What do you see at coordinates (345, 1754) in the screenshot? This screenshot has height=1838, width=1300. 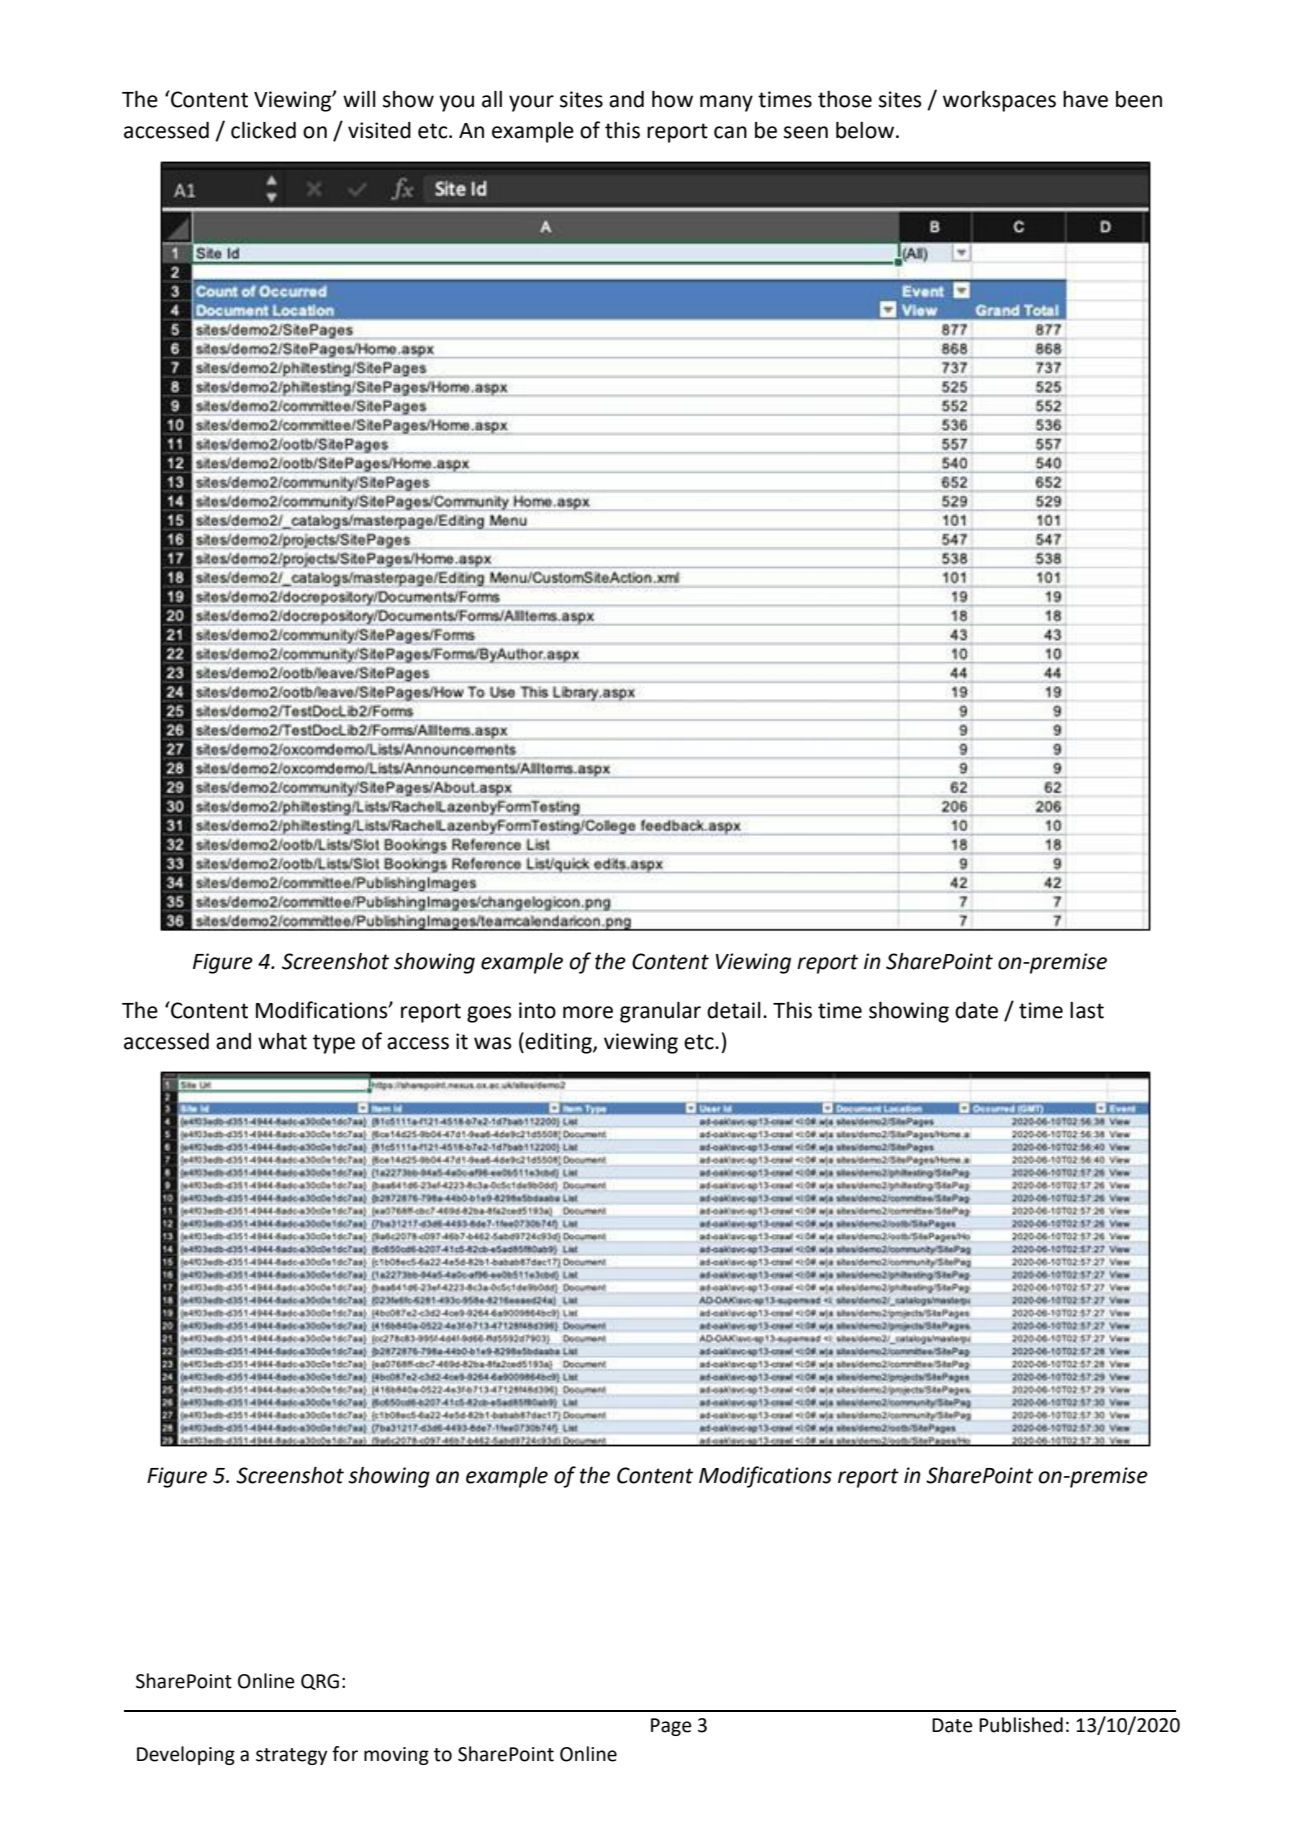 I see `for` at bounding box center [345, 1754].
